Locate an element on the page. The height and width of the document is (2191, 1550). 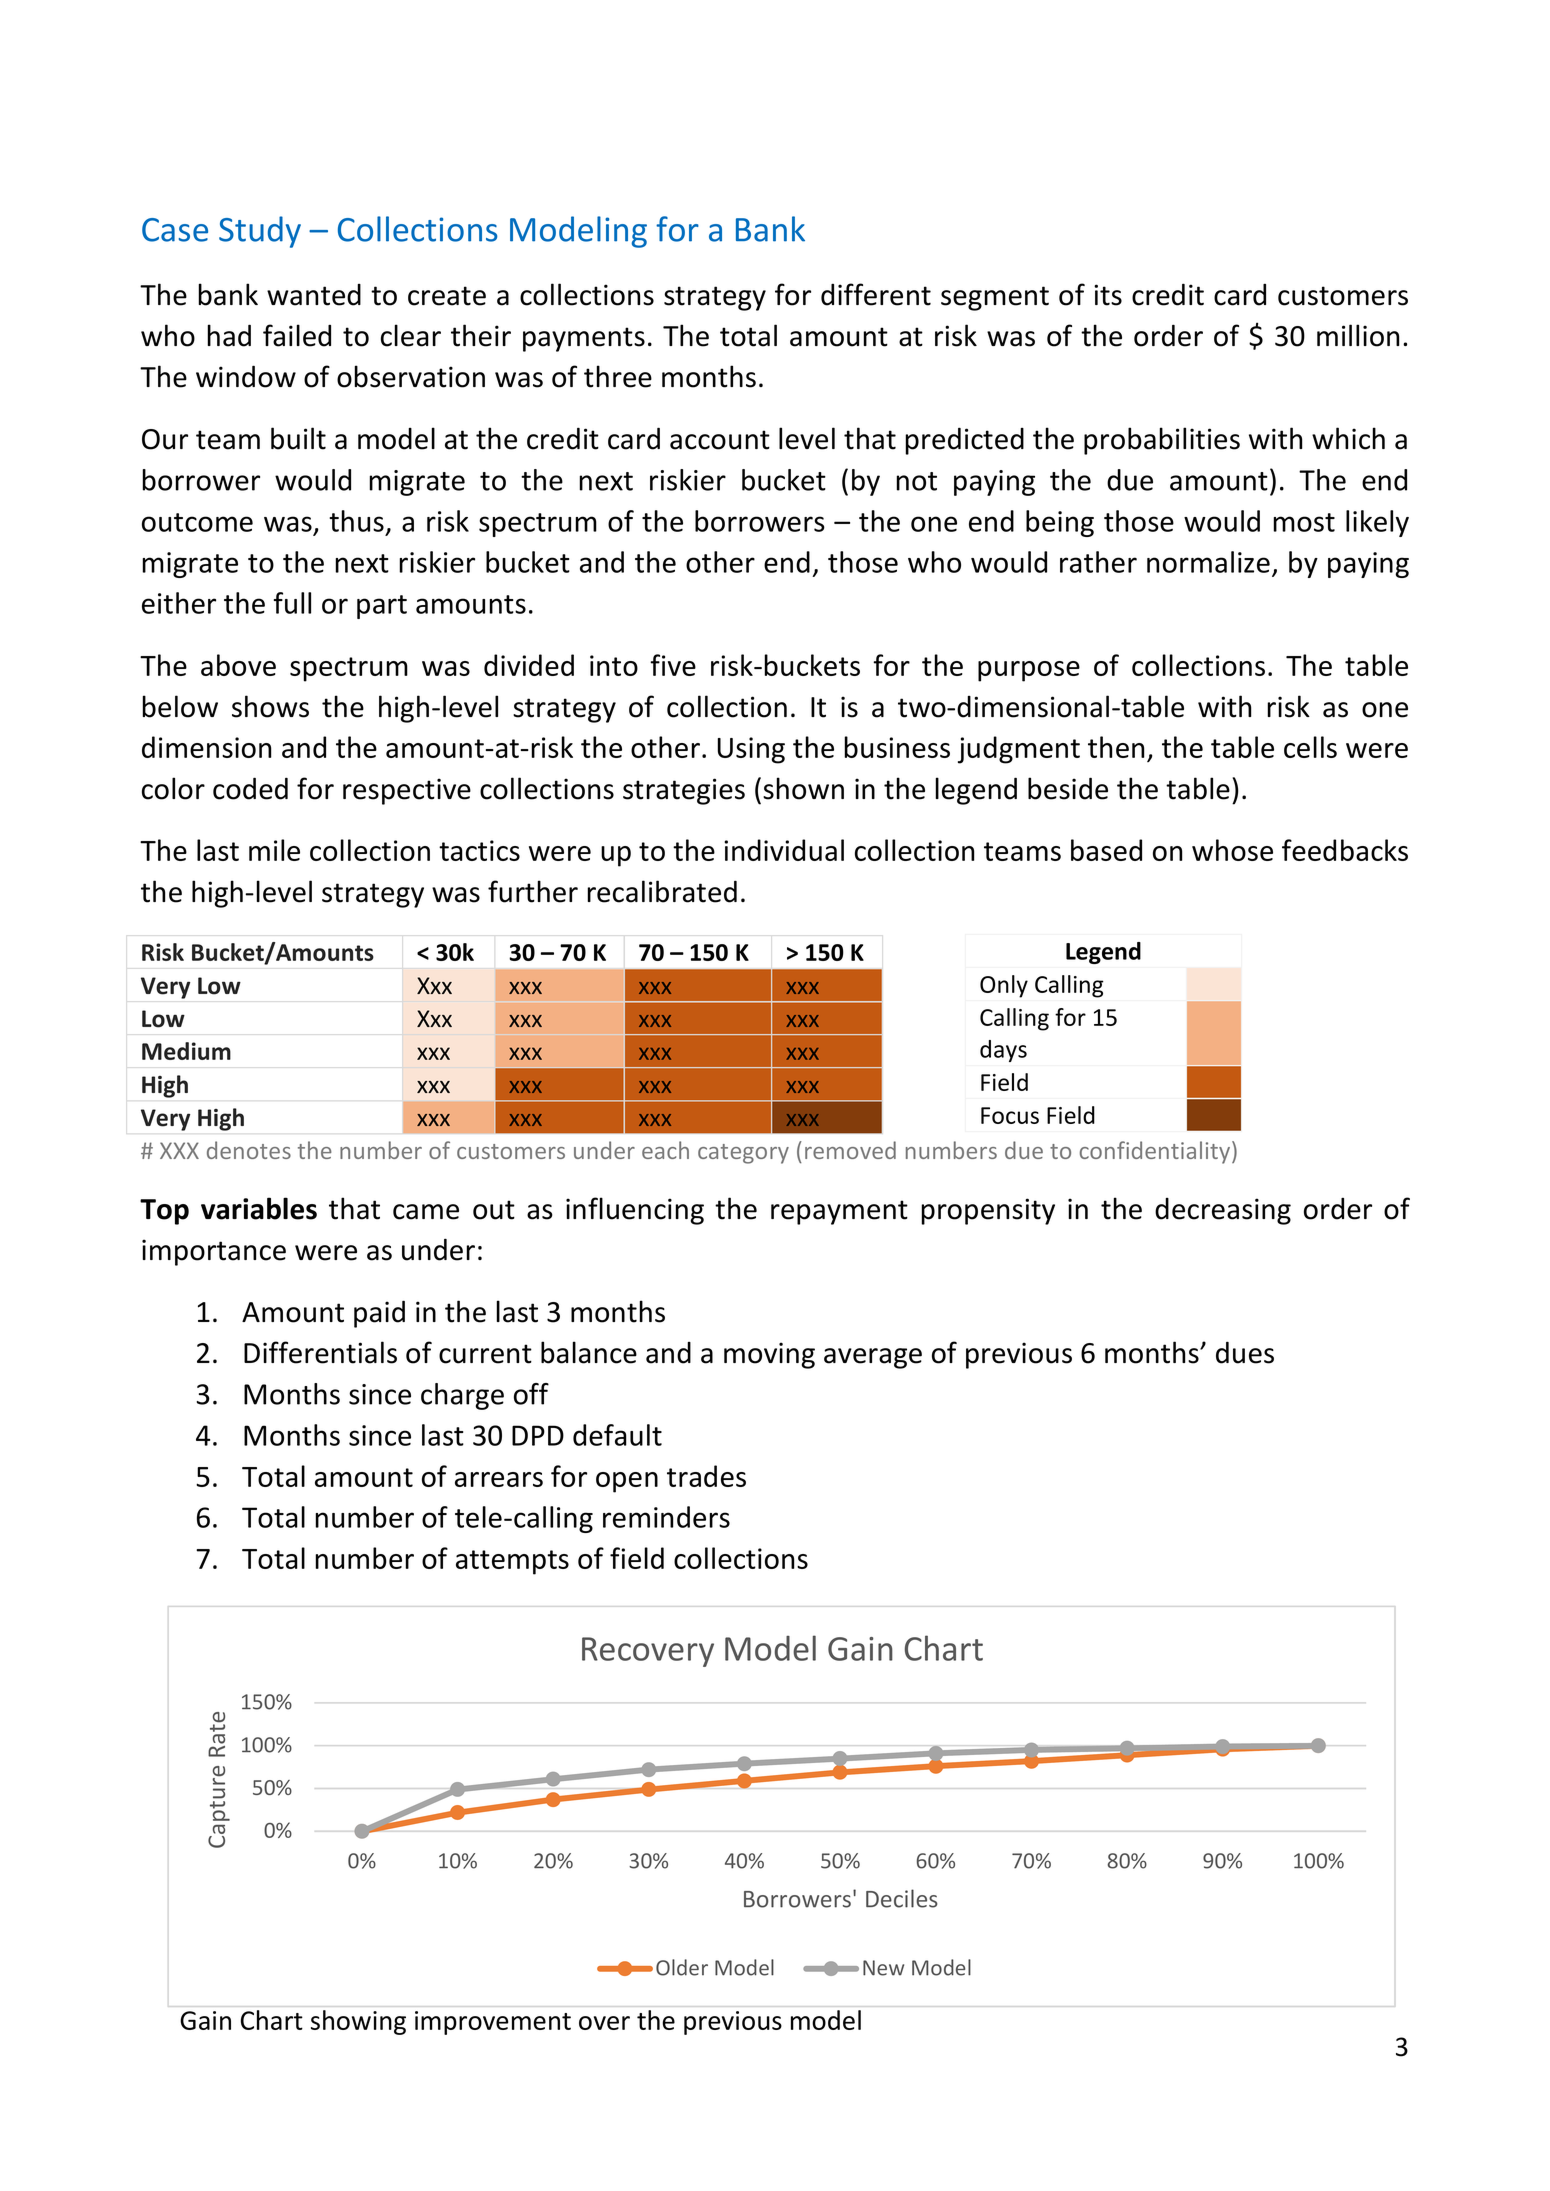
whose is located at coordinates (1232, 850).
